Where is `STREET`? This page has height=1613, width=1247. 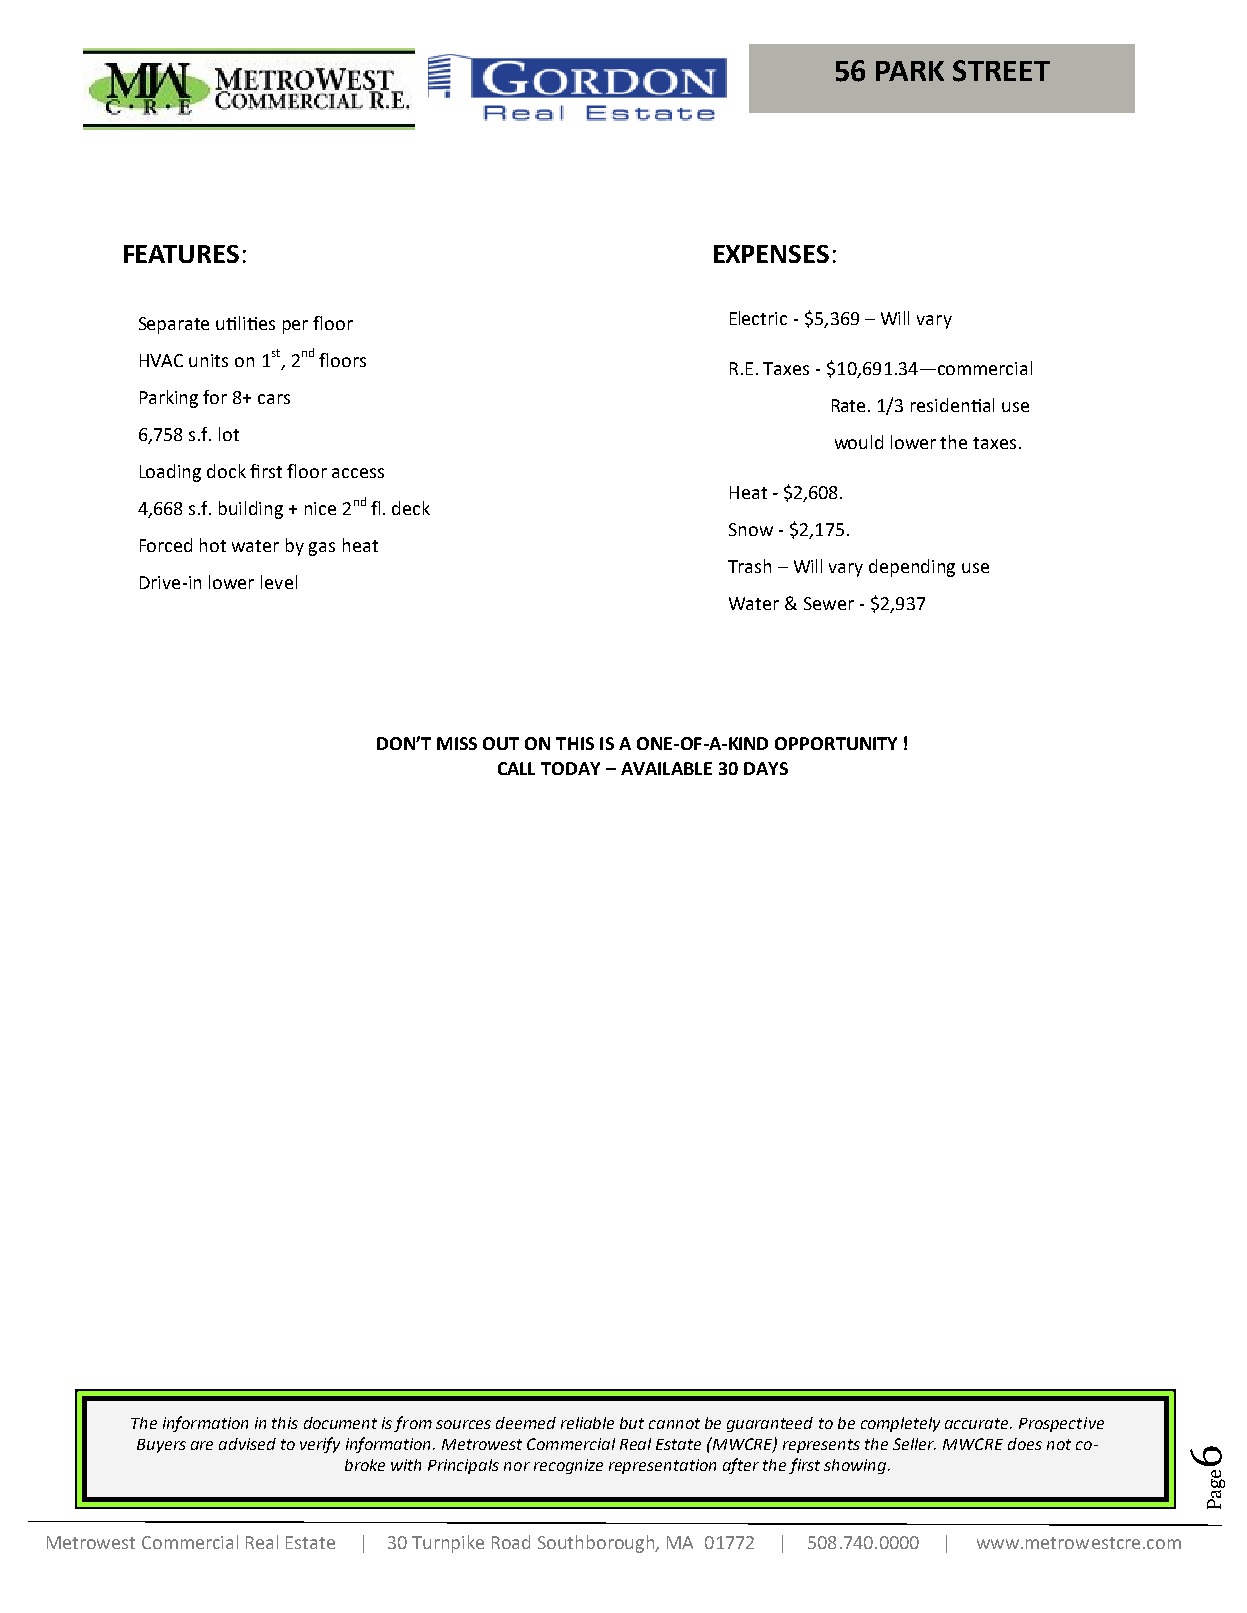
STREET is located at coordinates (1001, 71).
